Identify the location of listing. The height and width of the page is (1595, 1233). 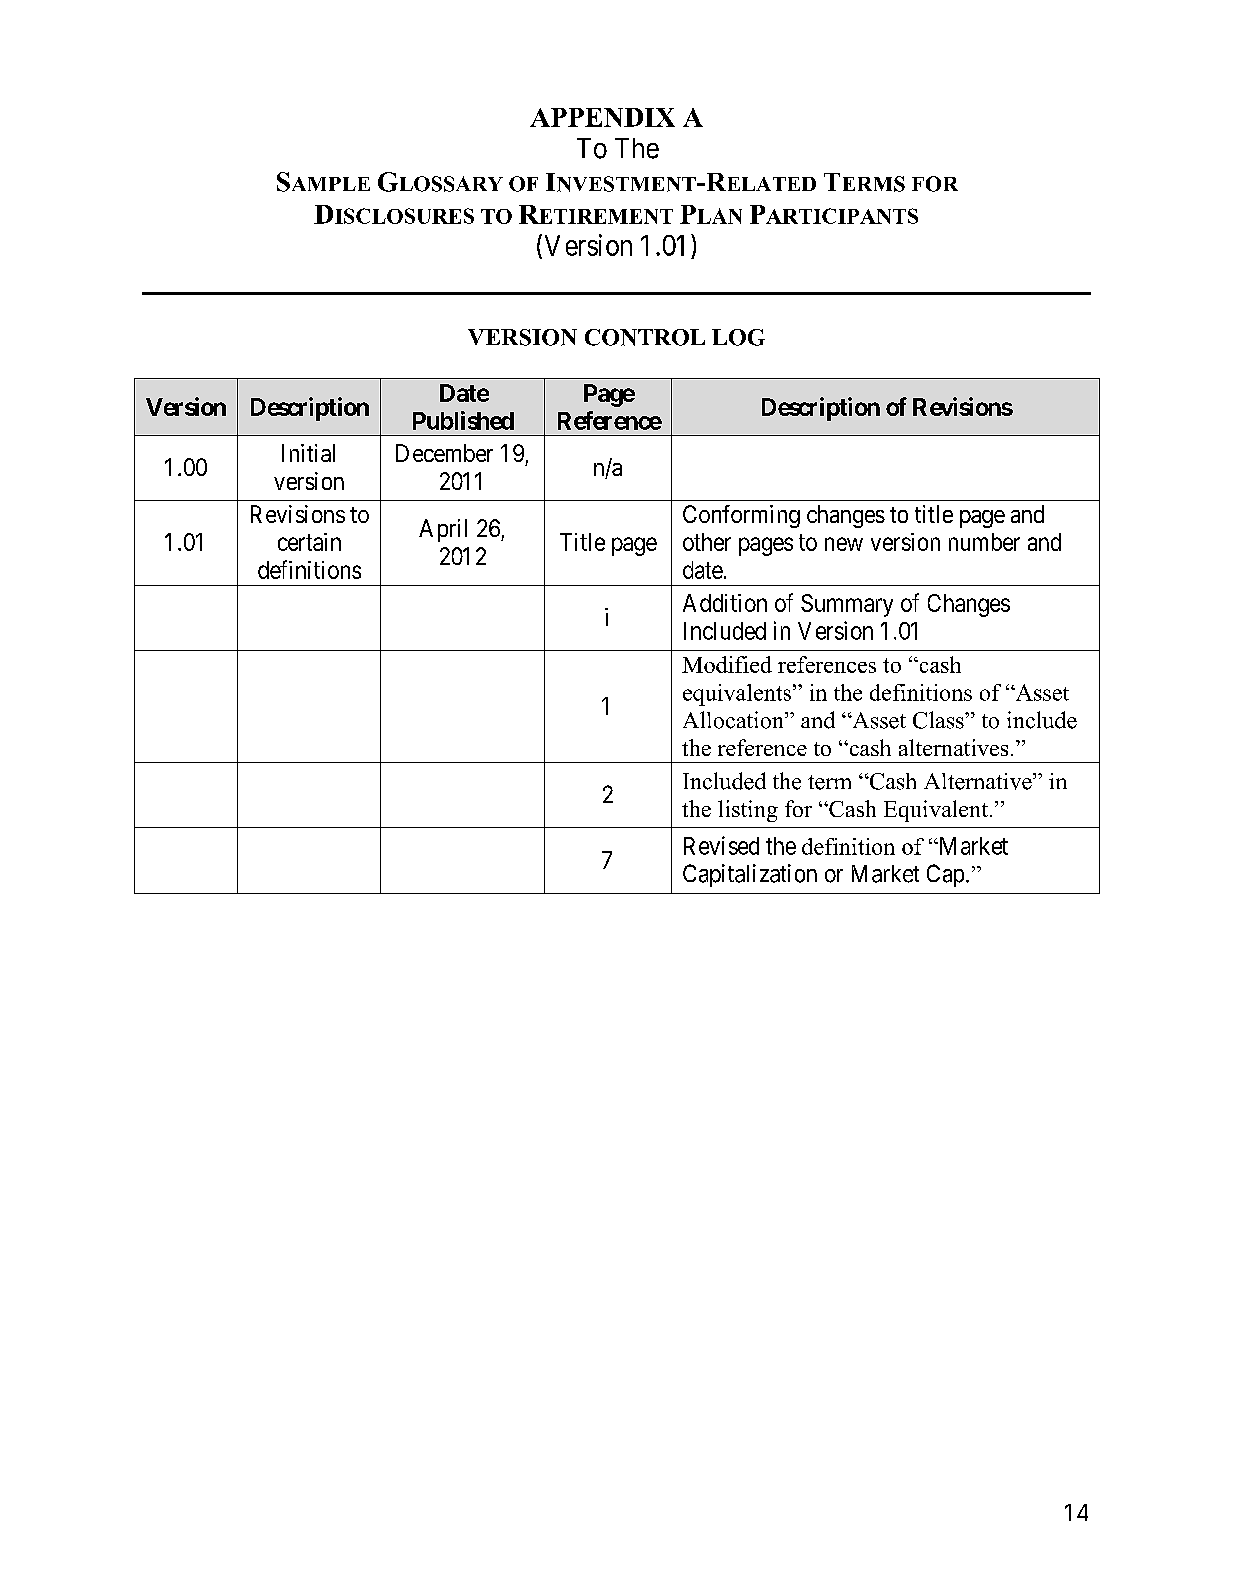
(748, 811).
